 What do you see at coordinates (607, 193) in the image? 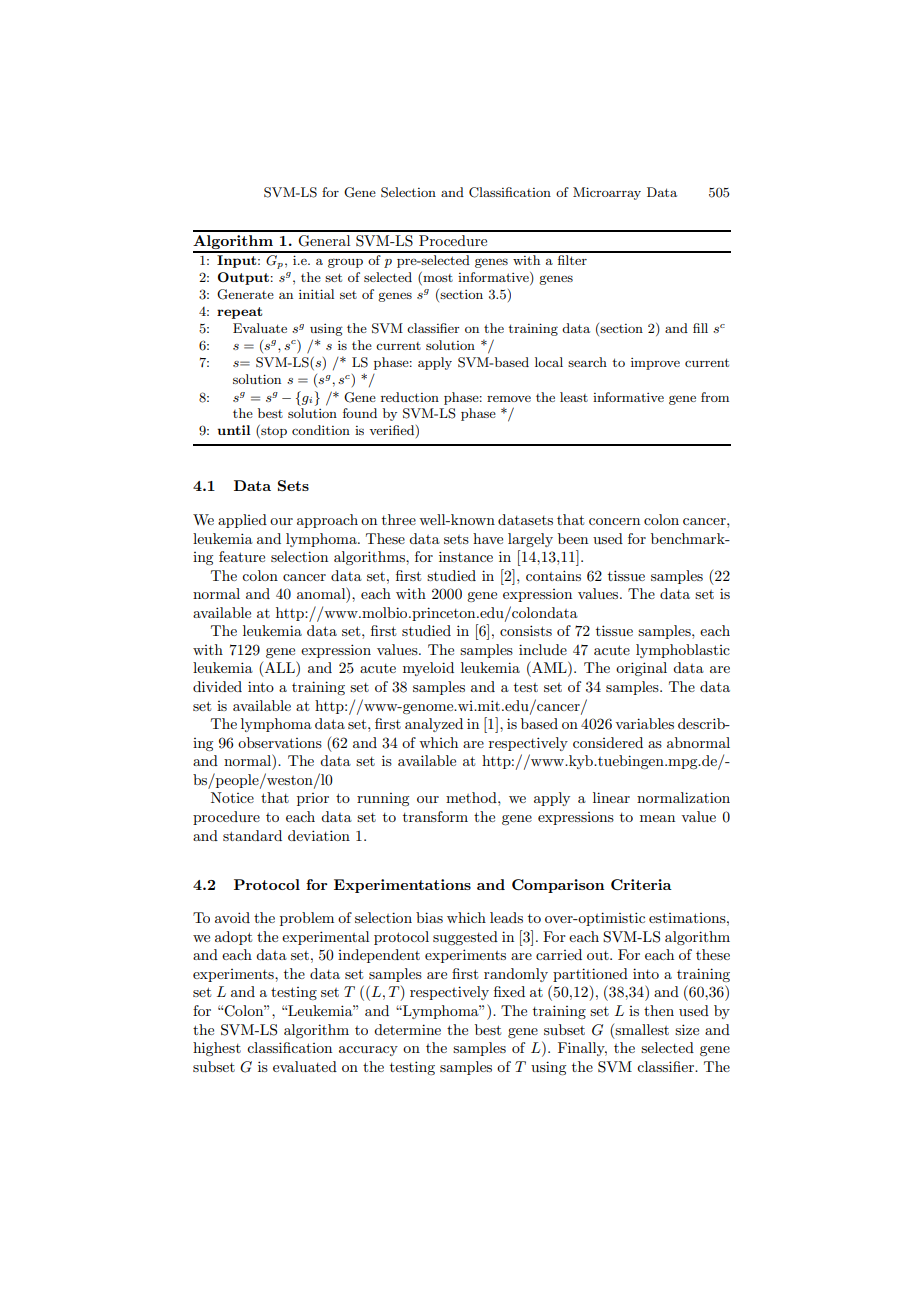
I see `Microarray` at bounding box center [607, 193].
